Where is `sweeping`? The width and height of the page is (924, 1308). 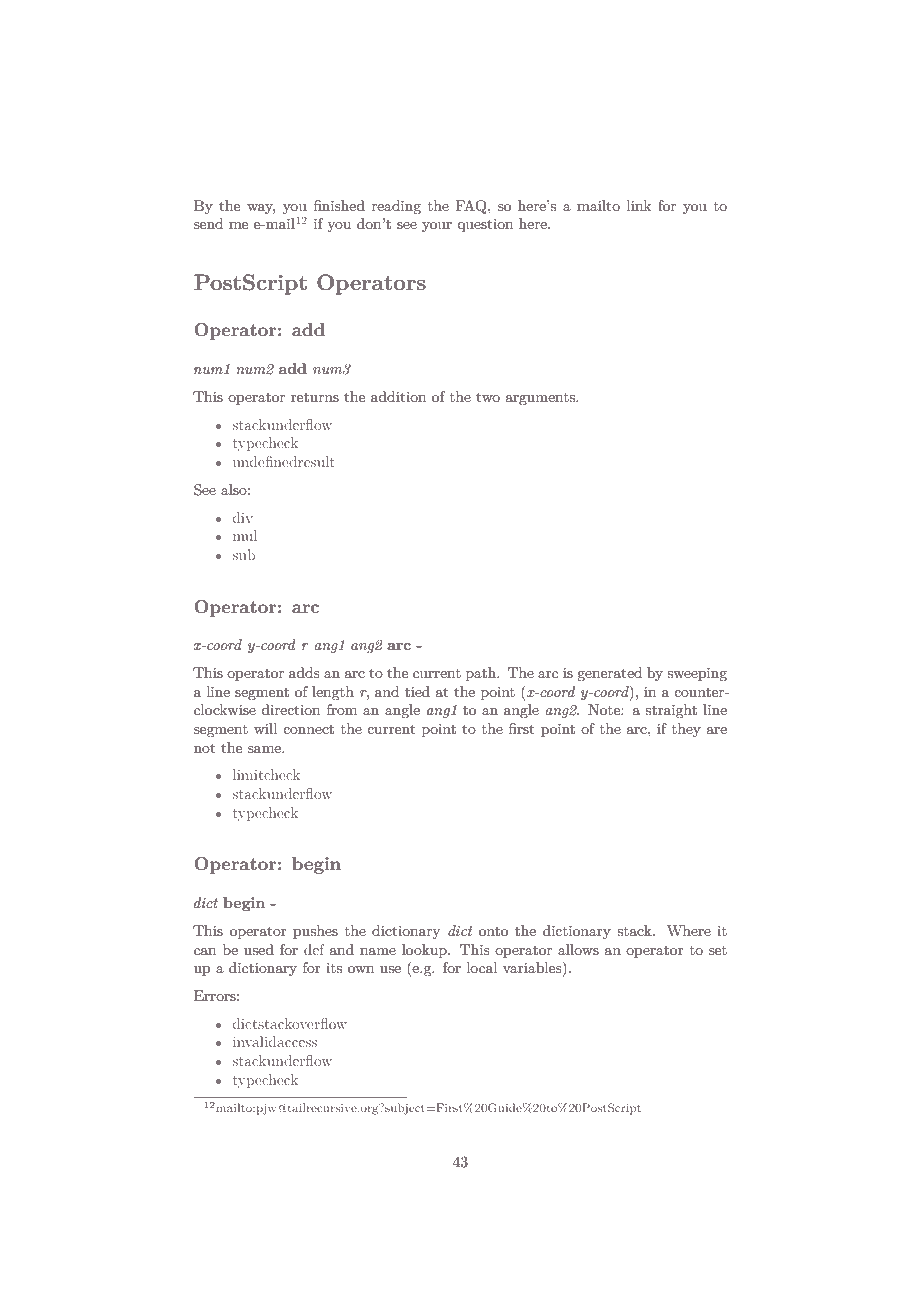
sweeping is located at coordinates (697, 674).
